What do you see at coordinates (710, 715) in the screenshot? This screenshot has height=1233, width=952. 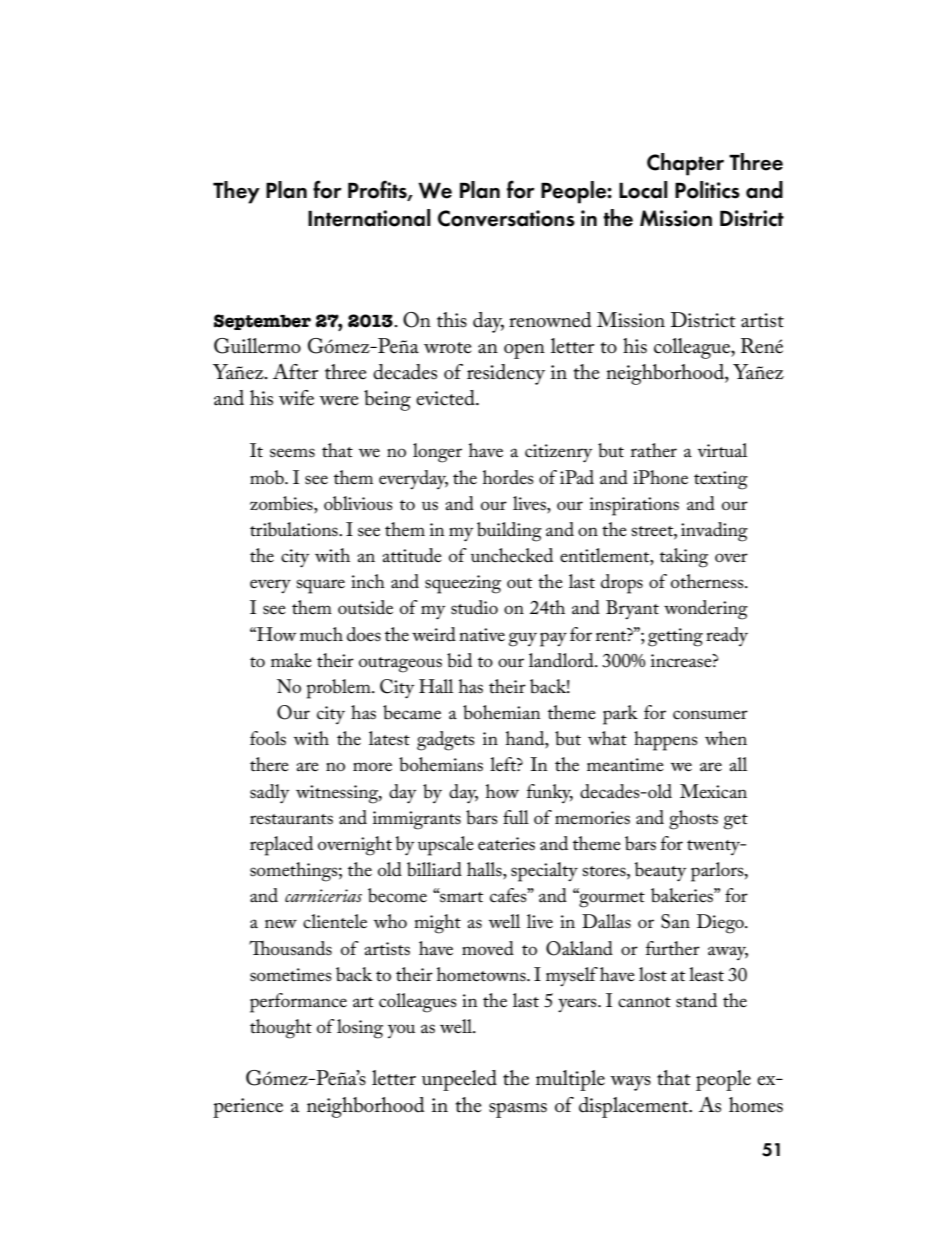 I see `consumer` at bounding box center [710, 715].
